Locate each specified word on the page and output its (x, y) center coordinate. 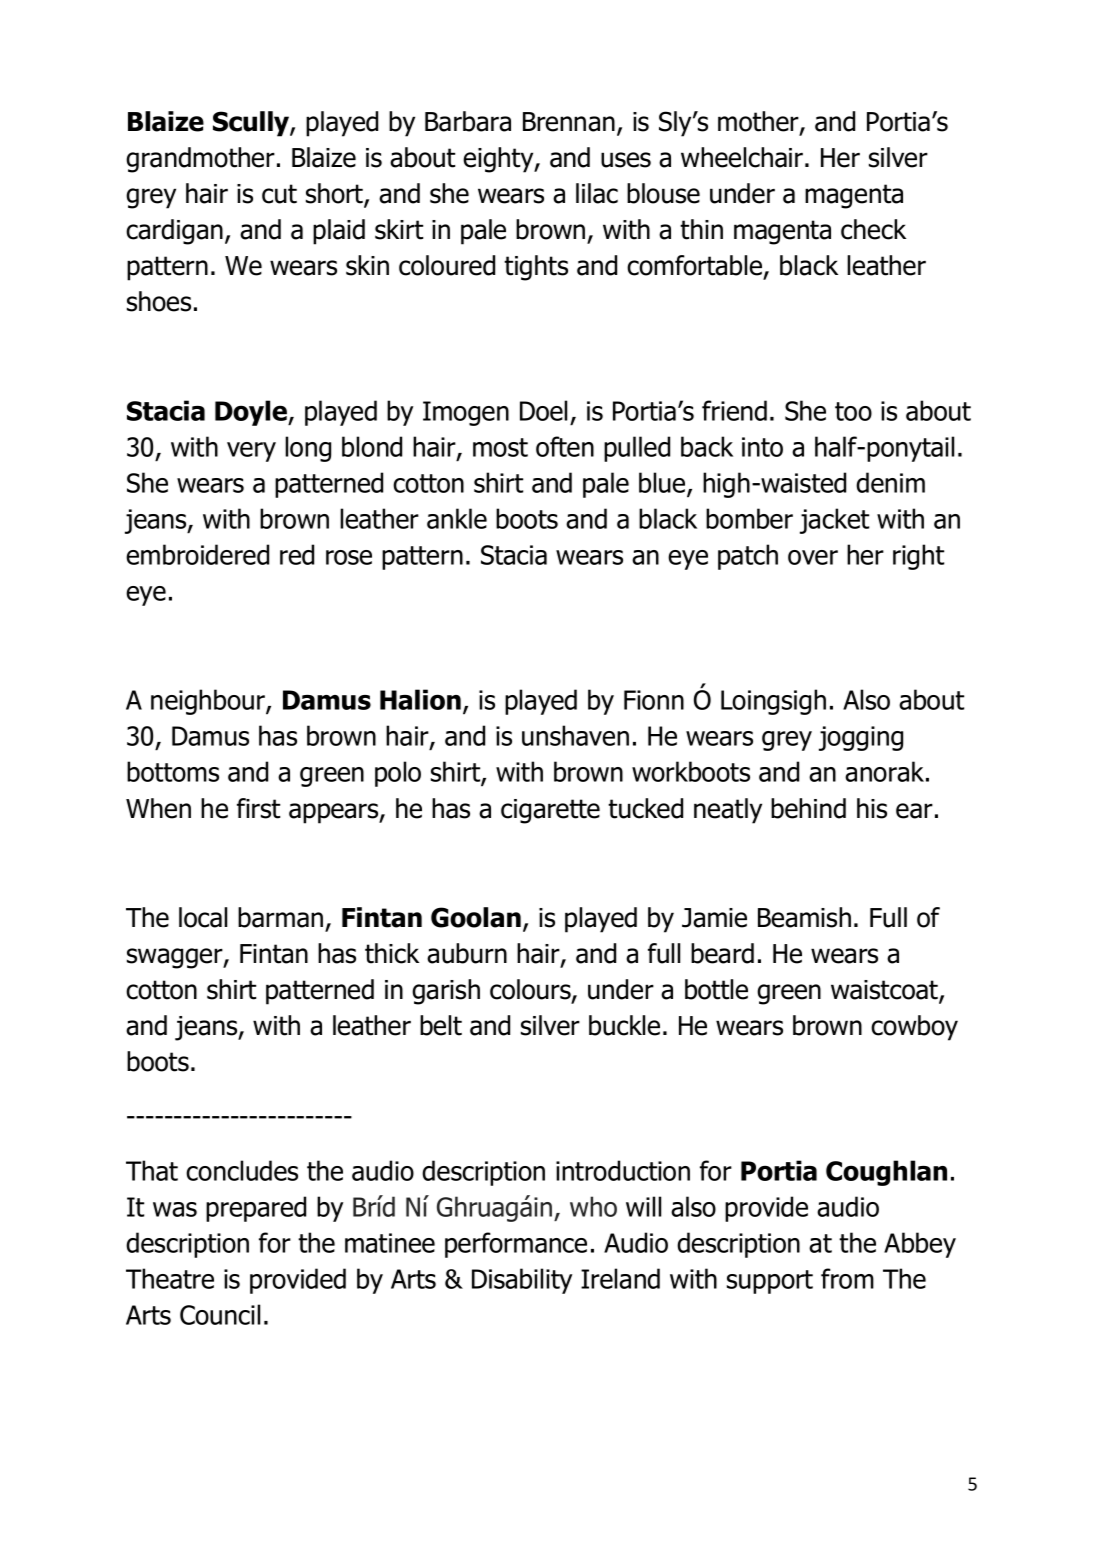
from (847, 1278)
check (873, 229)
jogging (861, 738)
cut (279, 194)
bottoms (173, 771)
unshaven (575, 735)
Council (220, 1314)
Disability (522, 1281)
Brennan (569, 122)
